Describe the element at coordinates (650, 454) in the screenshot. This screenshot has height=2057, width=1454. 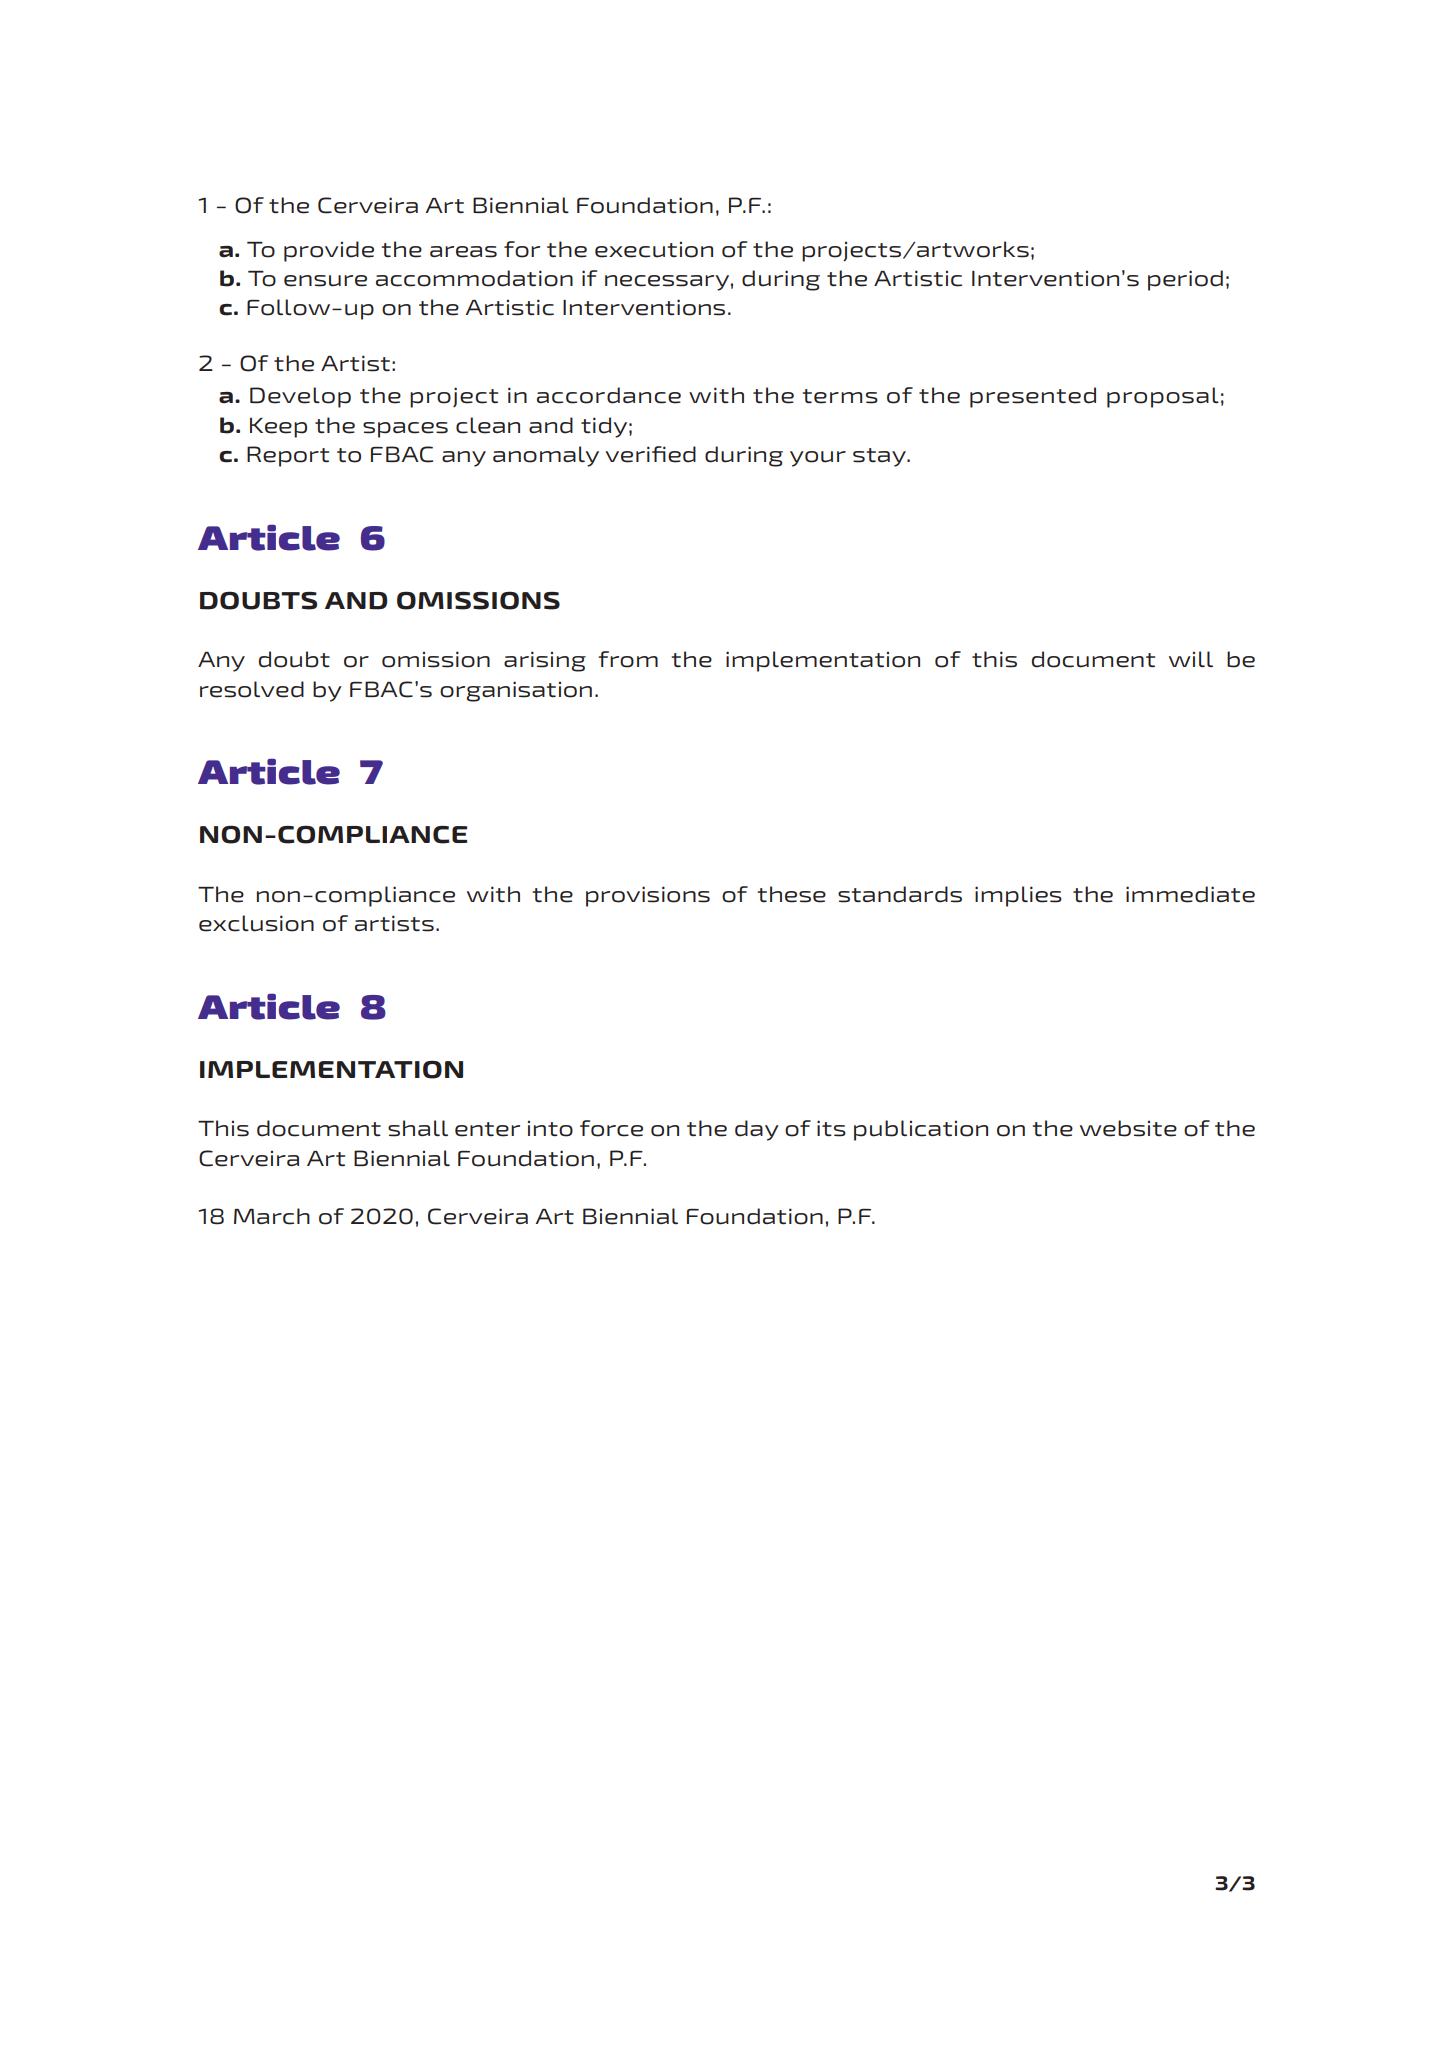
I see `verified` at that location.
